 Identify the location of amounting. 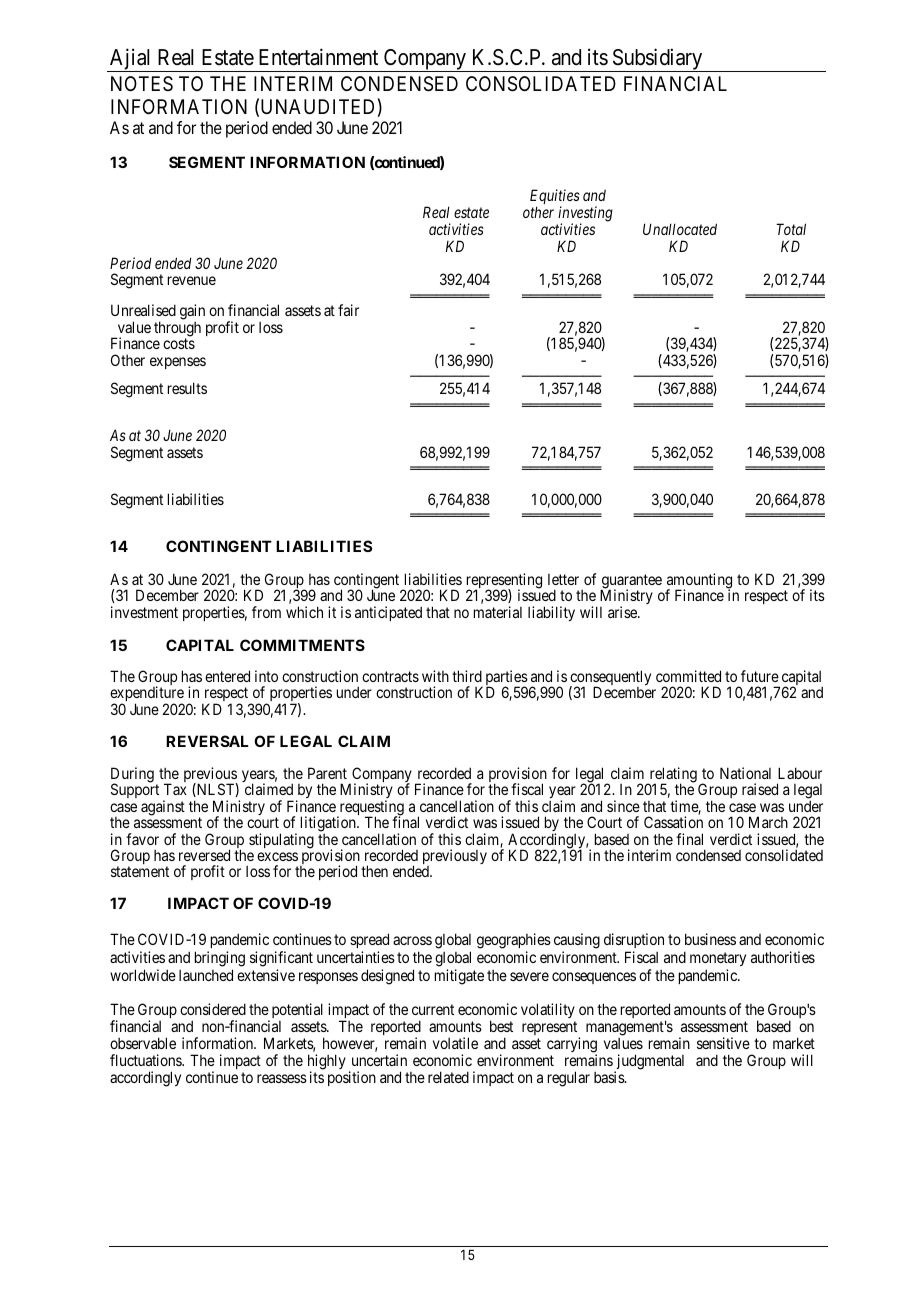
(699, 582).
